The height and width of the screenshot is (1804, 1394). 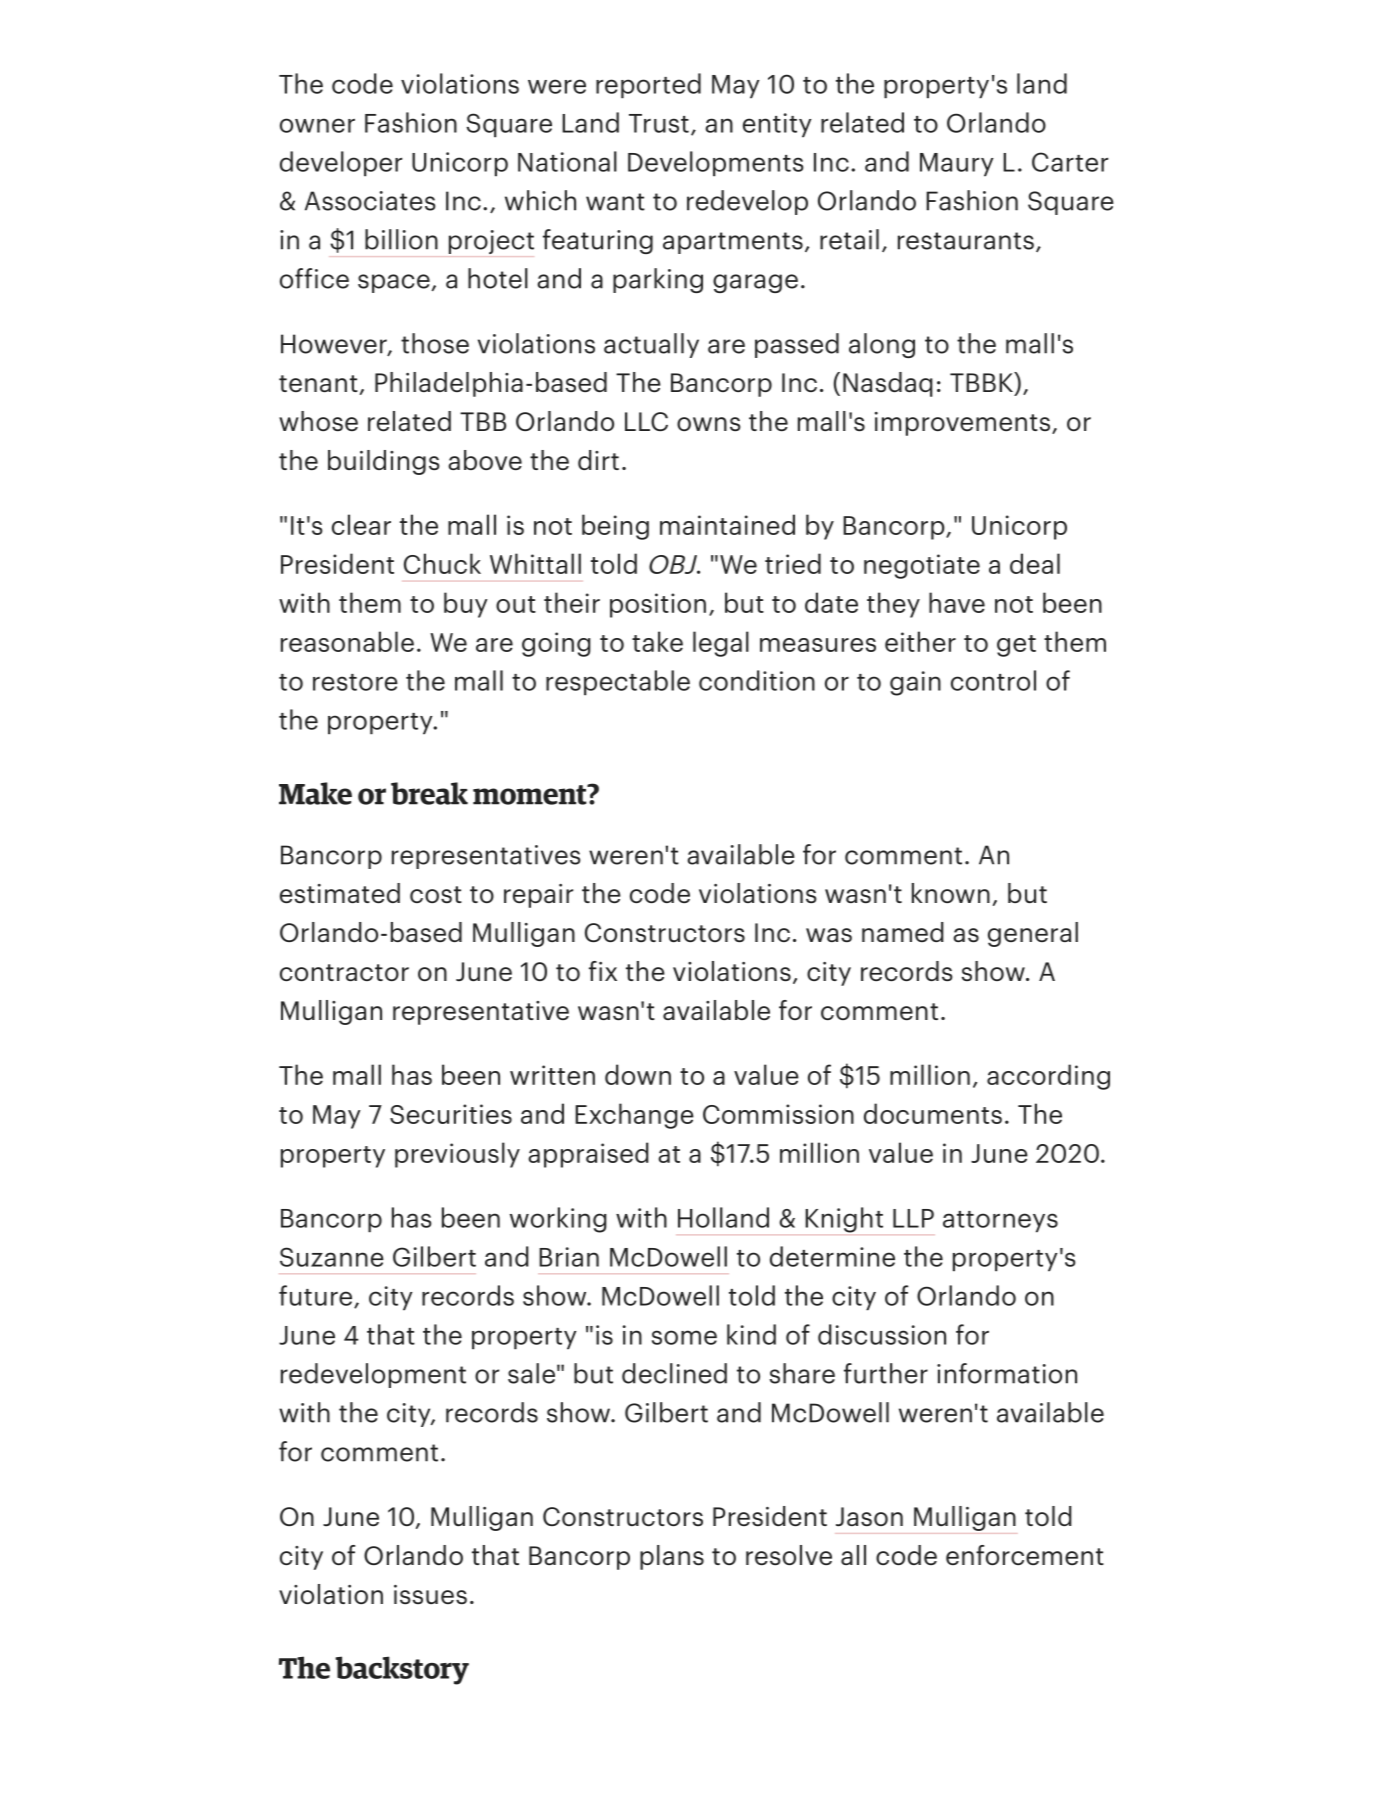 What do you see at coordinates (430, 1594) in the screenshot?
I see `issues` at bounding box center [430, 1594].
